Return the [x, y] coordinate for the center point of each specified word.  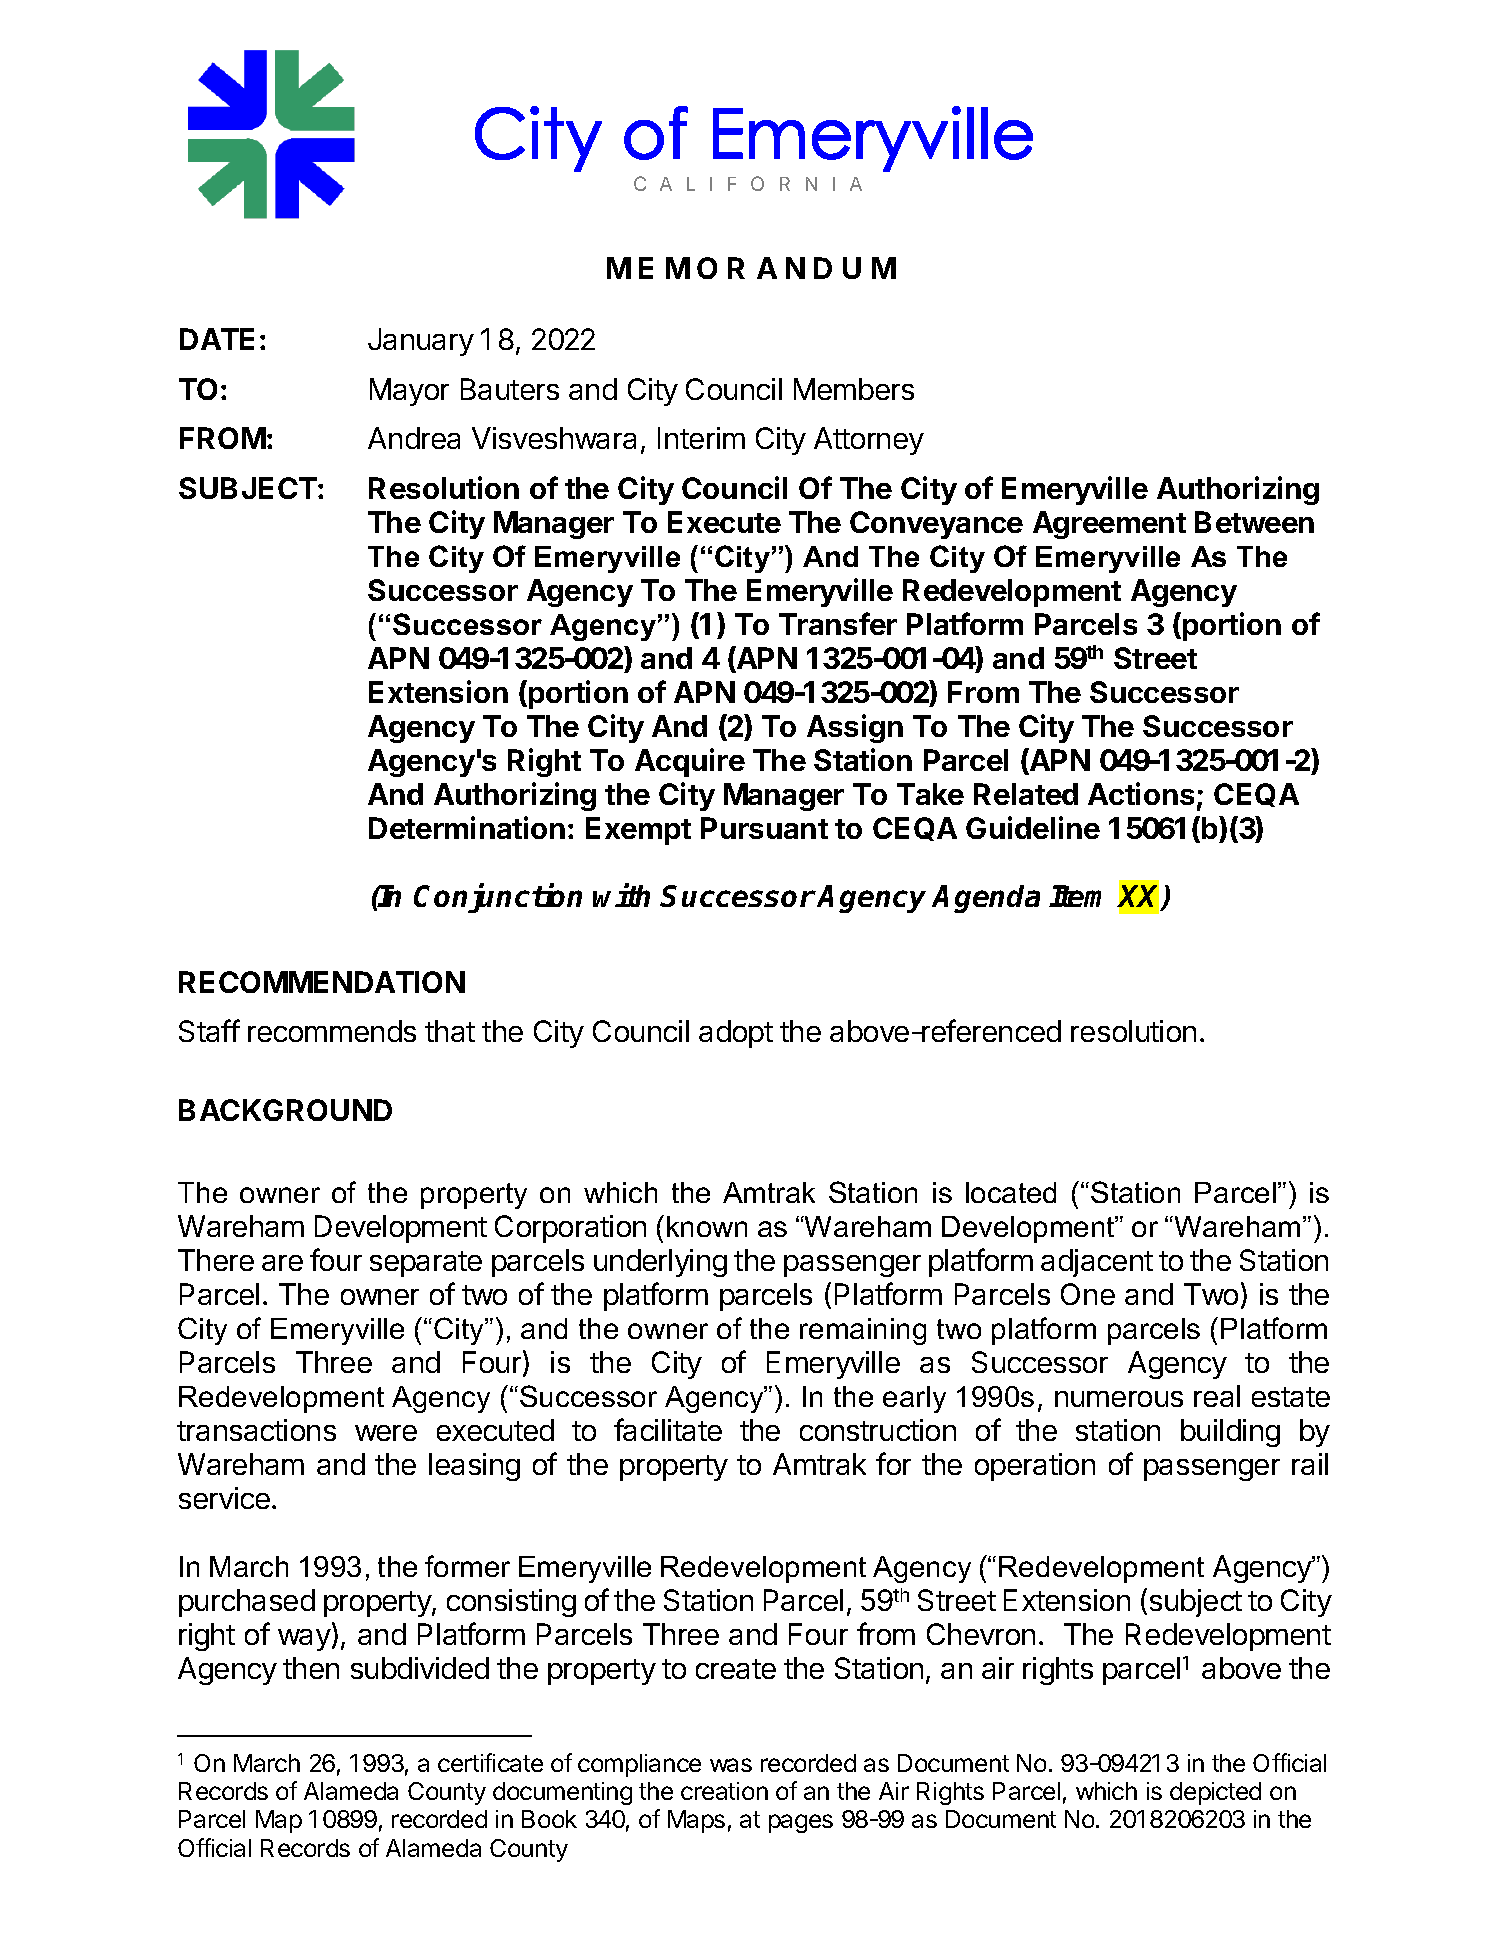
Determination [467, 827]
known [707, 1226]
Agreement [1109, 525]
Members [854, 389]
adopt [736, 1034]
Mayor [409, 392]
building [1230, 1433]
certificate [490, 1762]
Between [1254, 522]
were [386, 1433]
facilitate [668, 1429]
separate [426, 1264]
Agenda [986, 899]
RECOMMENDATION [322, 982]
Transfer [838, 623]
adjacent [1097, 1263]
